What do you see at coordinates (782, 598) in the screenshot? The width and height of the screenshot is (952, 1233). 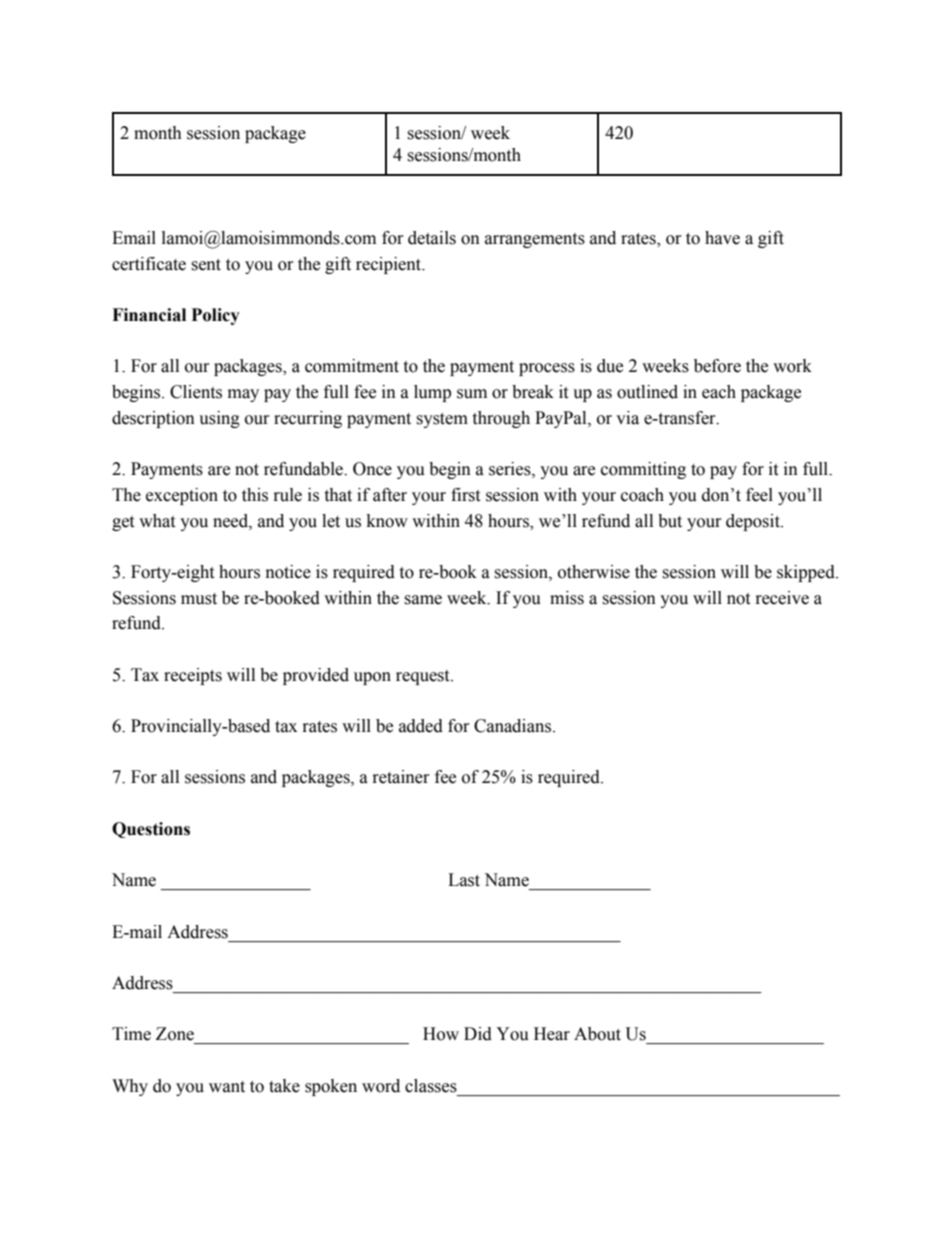 I see `receive` at bounding box center [782, 598].
